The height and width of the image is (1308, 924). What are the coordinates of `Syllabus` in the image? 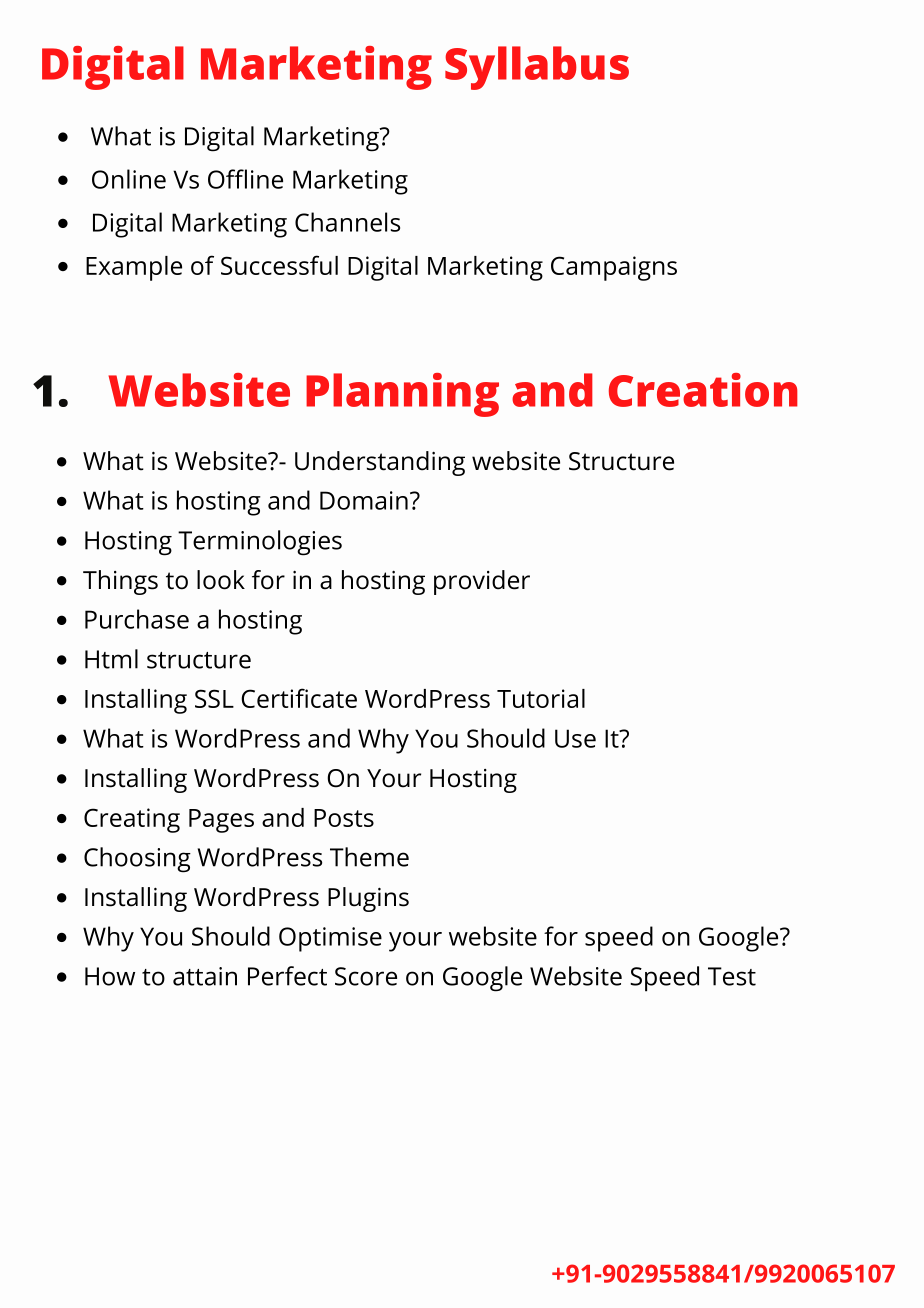 It's located at (537, 68).
